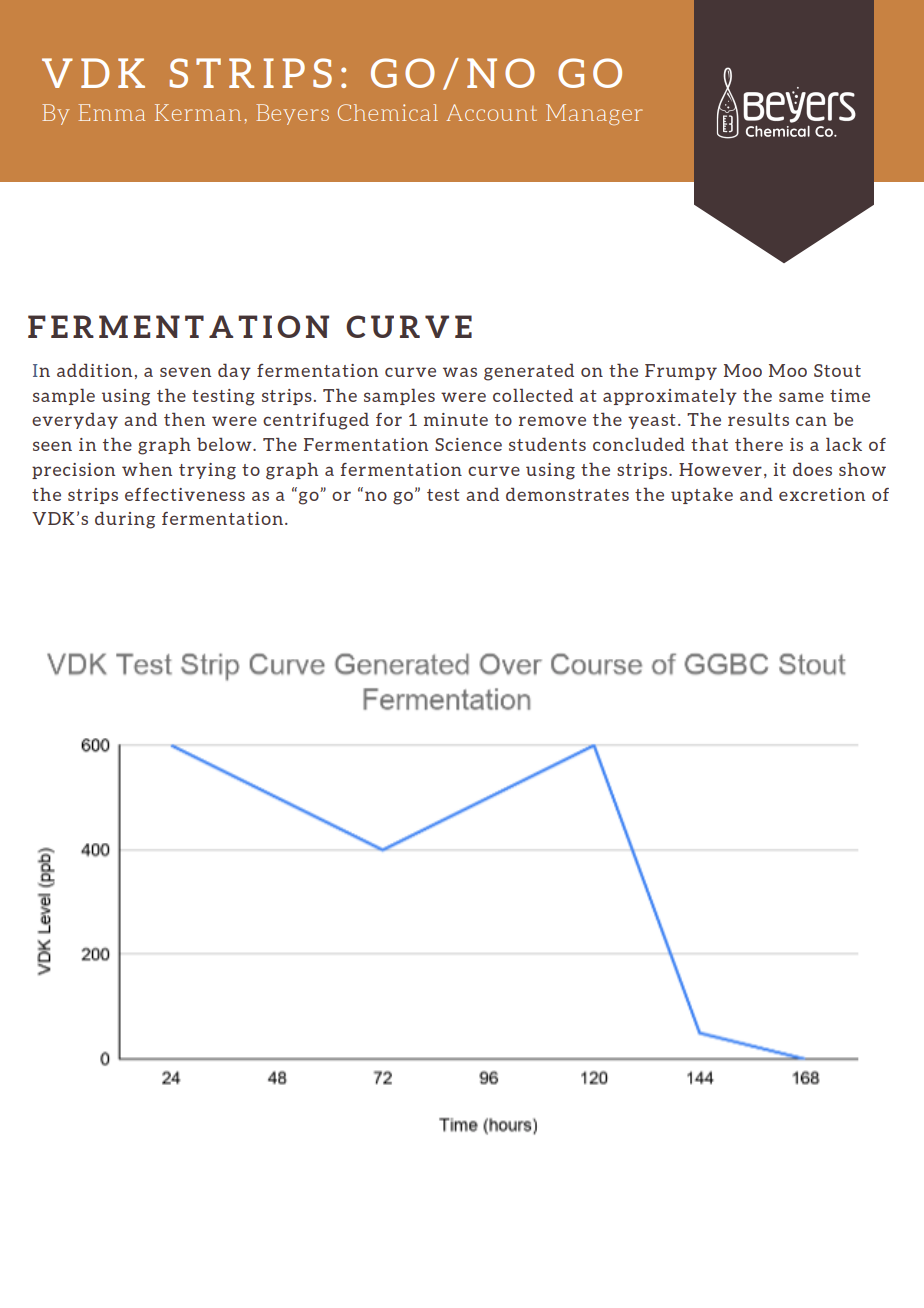  What do you see at coordinates (112, 112) in the page?
I see `Emma` at bounding box center [112, 112].
